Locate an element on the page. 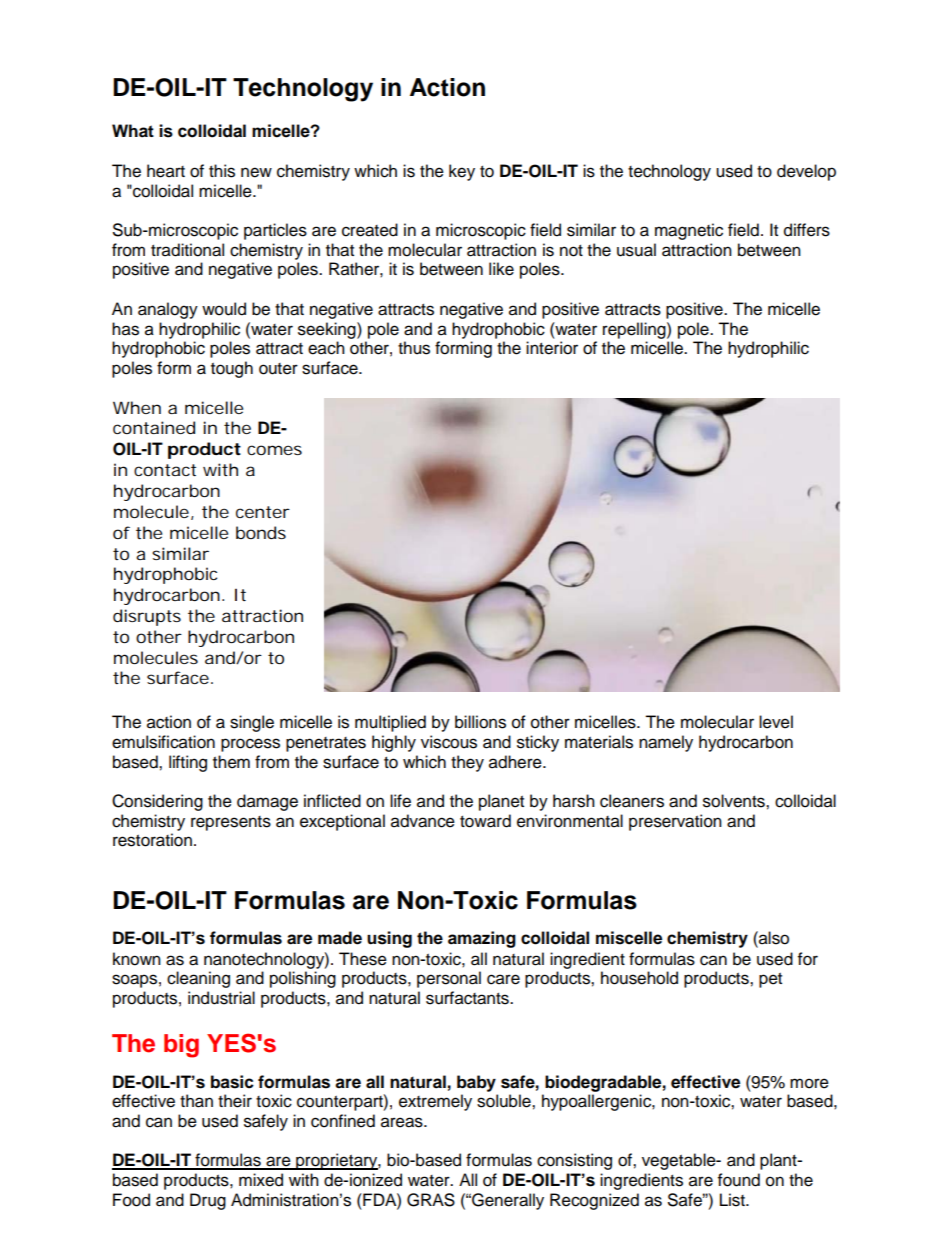  thus is located at coordinates (414, 348).
